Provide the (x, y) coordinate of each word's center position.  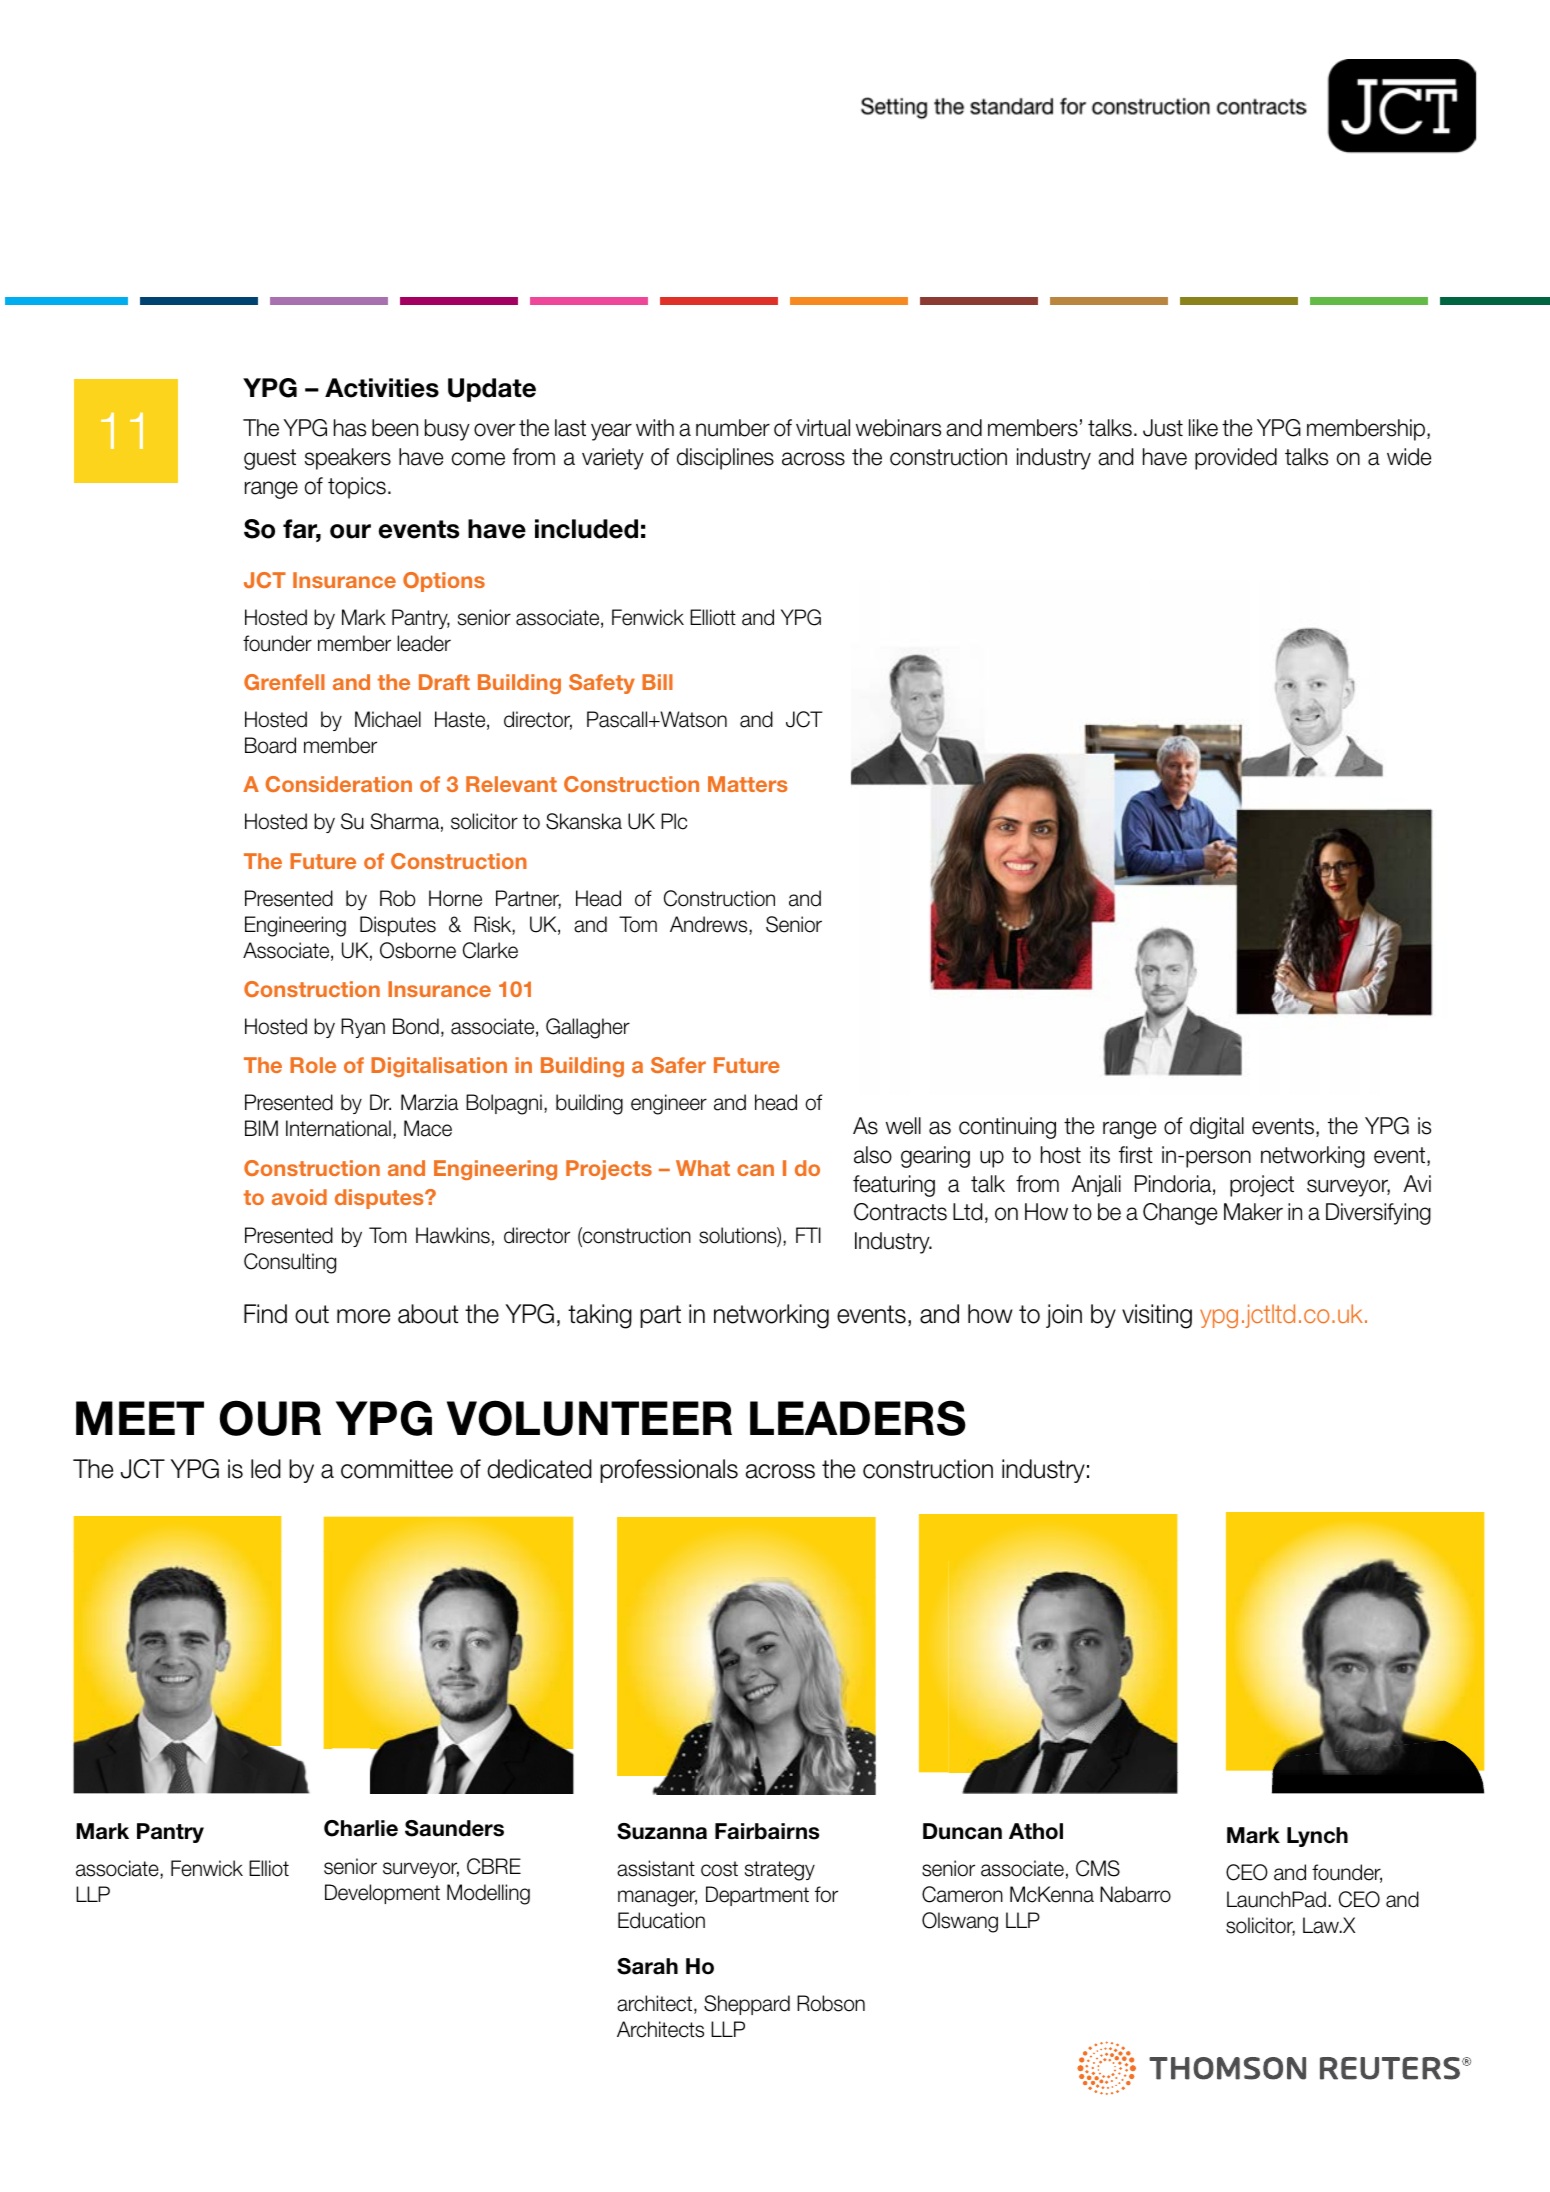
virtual (823, 428)
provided (1236, 459)
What (703, 1168)
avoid (299, 1197)
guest (270, 459)
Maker (1253, 1212)
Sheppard (747, 2005)
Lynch (1317, 1837)
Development (382, 1894)
